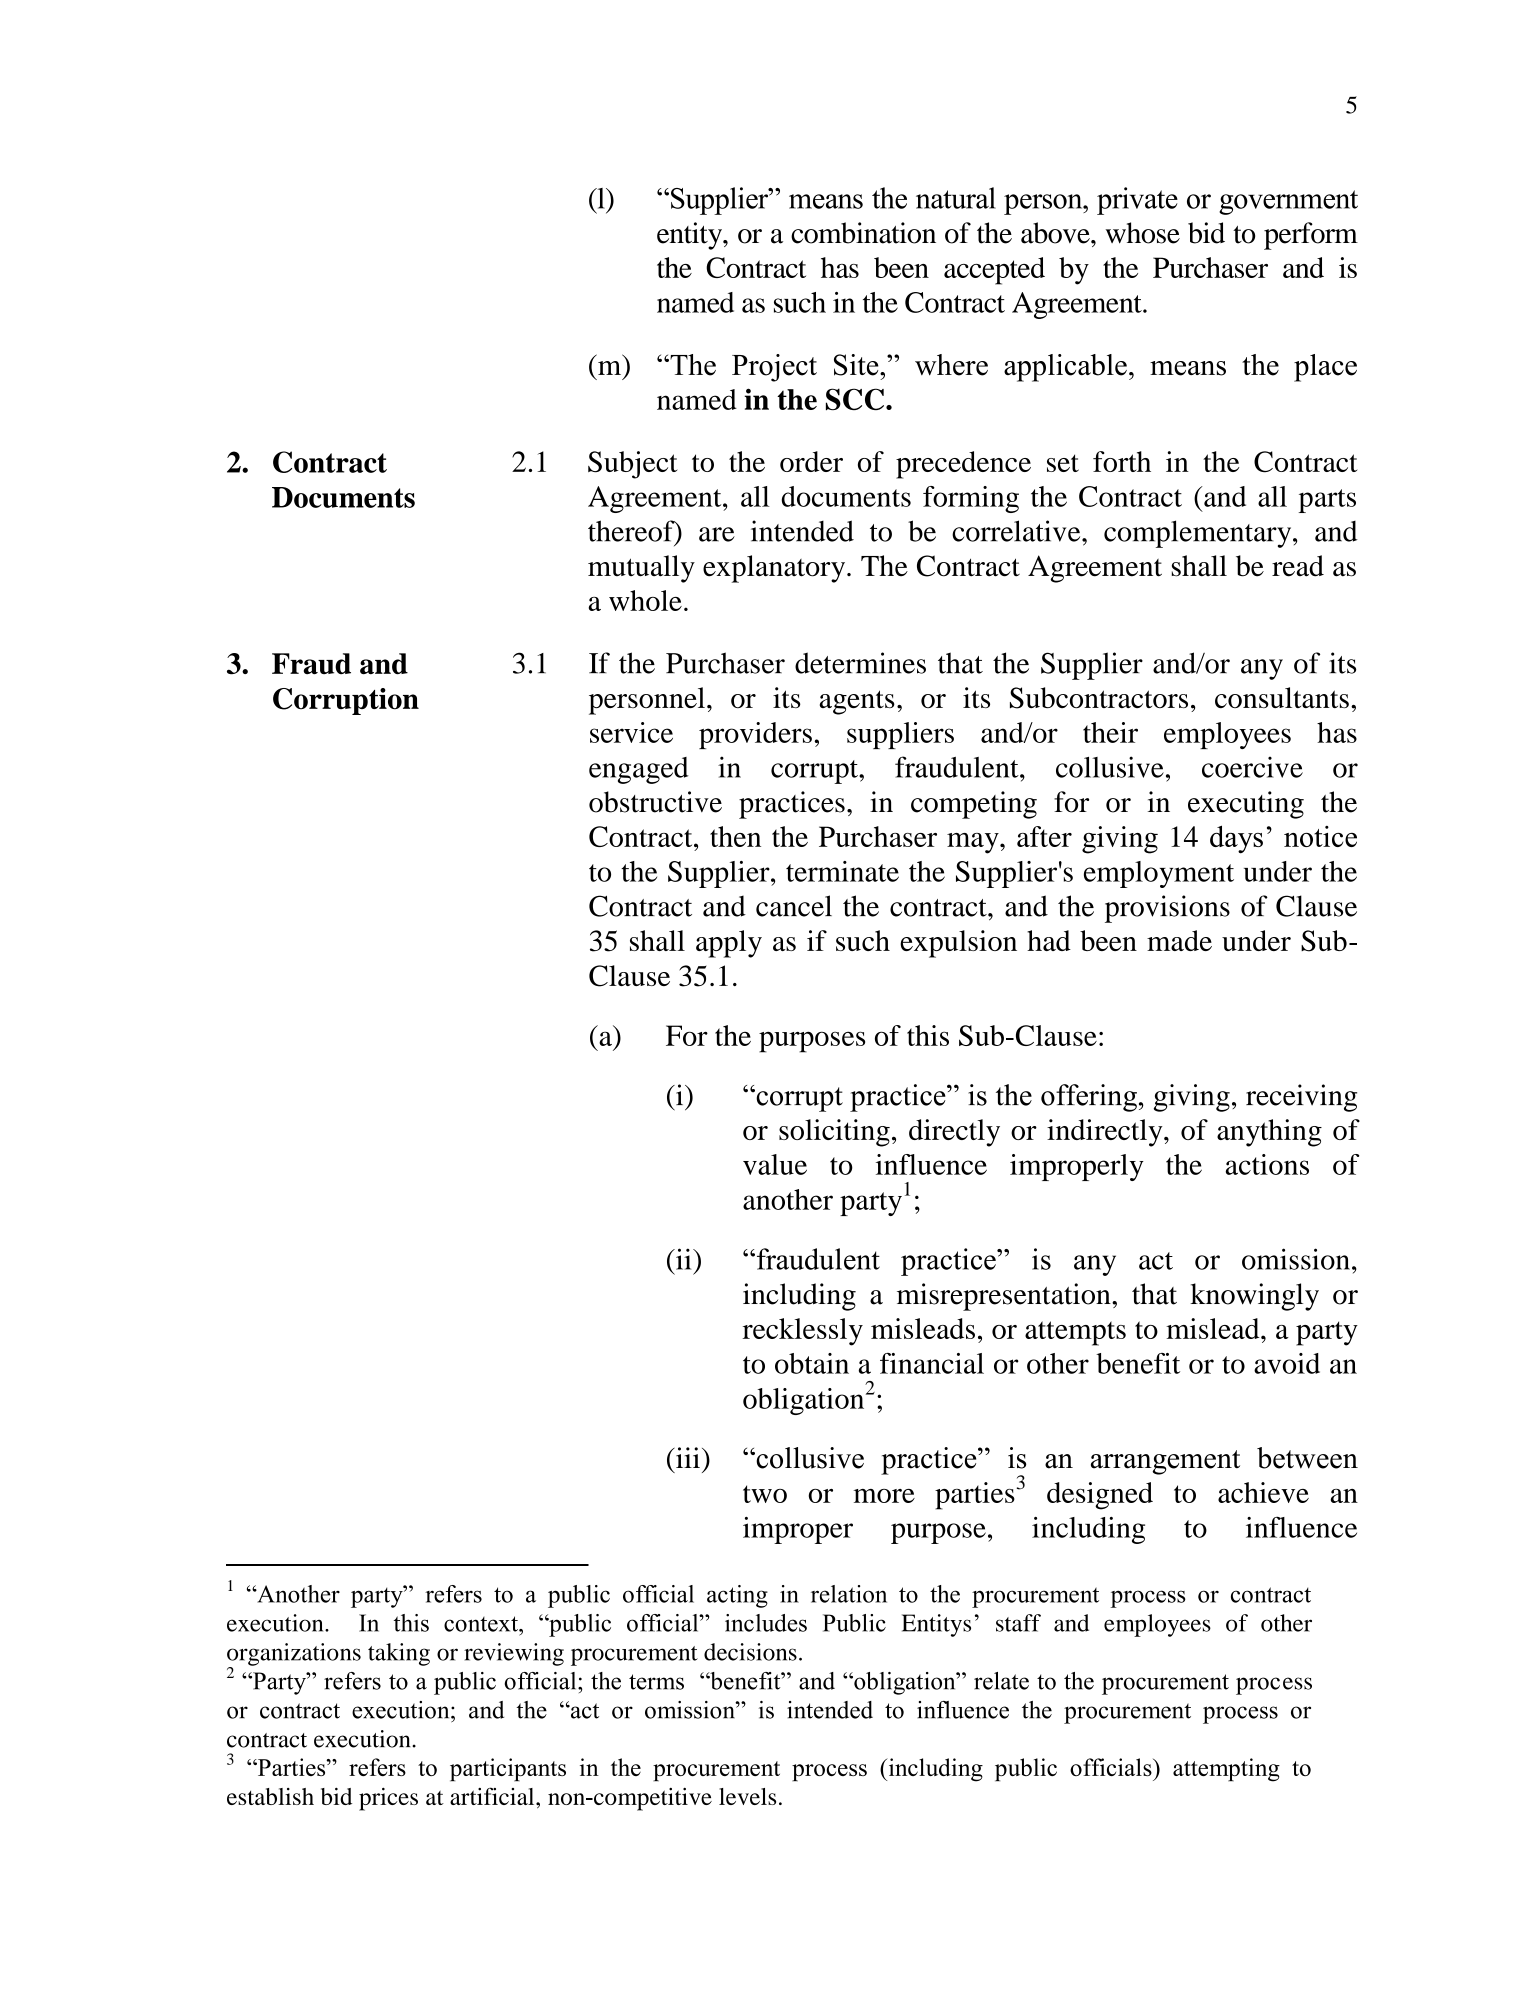 The height and width of the screenshot is (1992, 1539). Describe the element at coordinates (641, 569) in the screenshot. I see `mutually` at that location.
